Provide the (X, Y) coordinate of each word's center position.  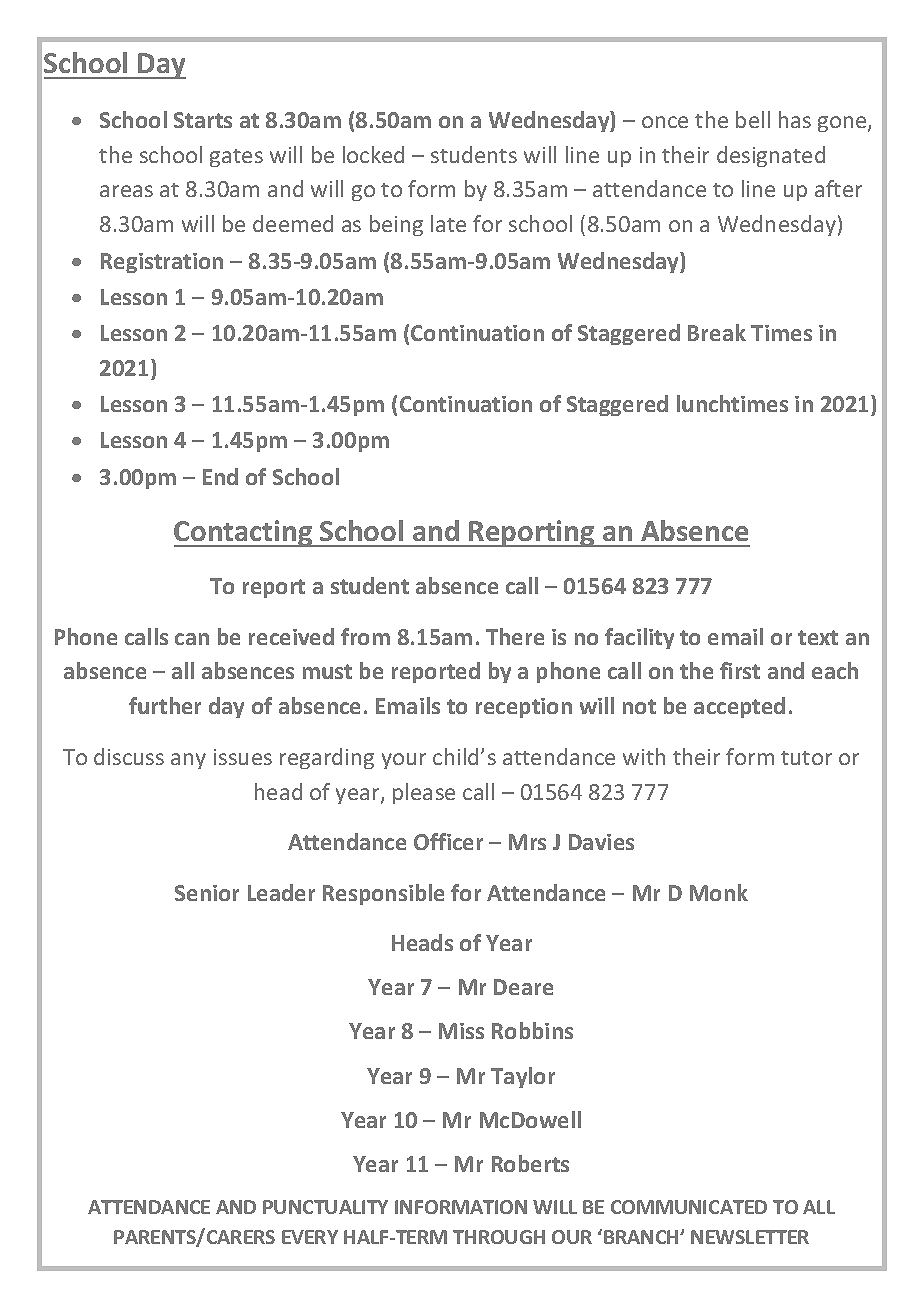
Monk (719, 892)
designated (771, 156)
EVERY (310, 1237)
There (515, 636)
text (818, 637)
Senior (207, 893)
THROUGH (499, 1237)
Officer (448, 841)
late (448, 223)
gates (236, 158)
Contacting (244, 533)
